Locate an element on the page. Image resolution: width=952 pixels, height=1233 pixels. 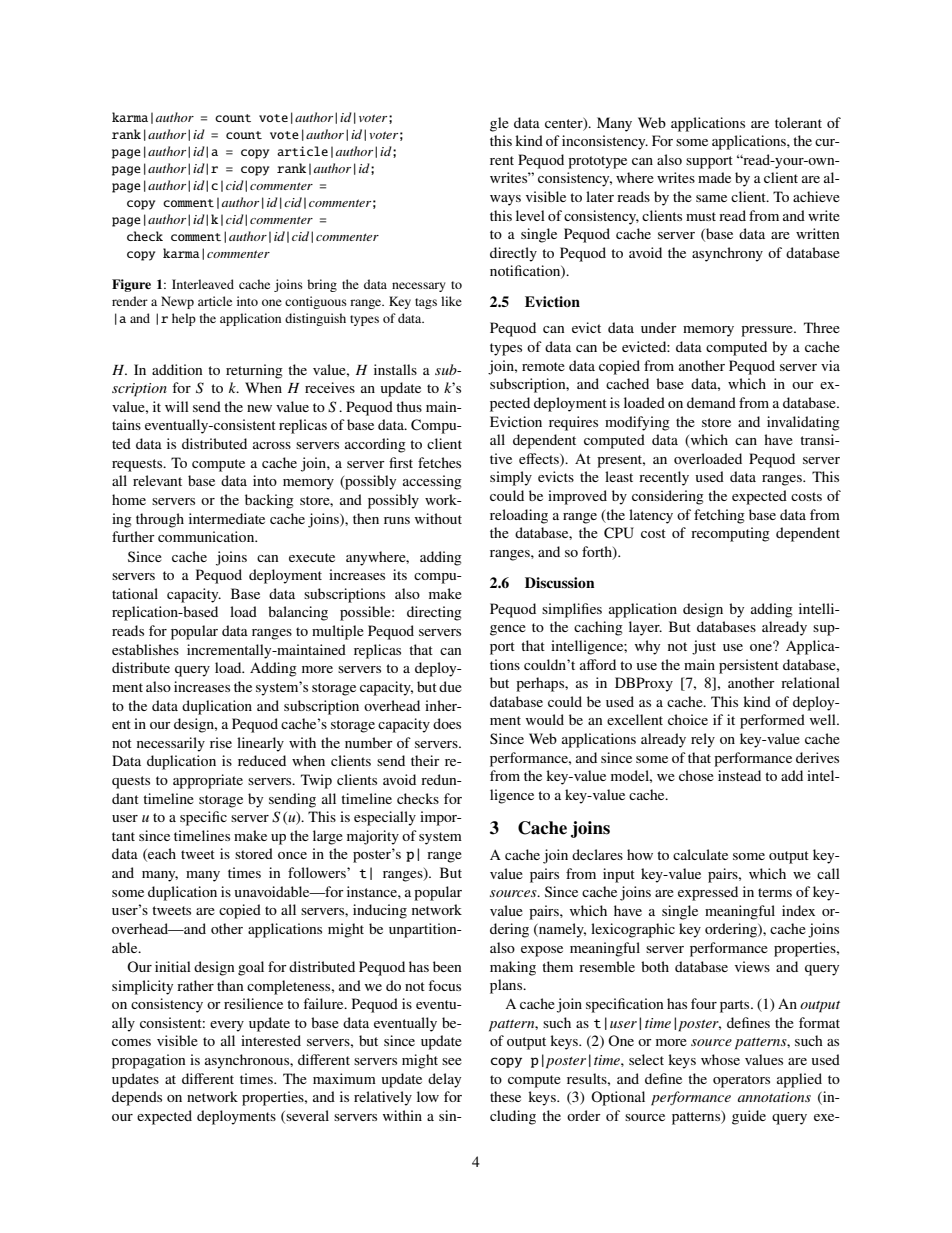
relevant is located at coordinates (157, 480).
